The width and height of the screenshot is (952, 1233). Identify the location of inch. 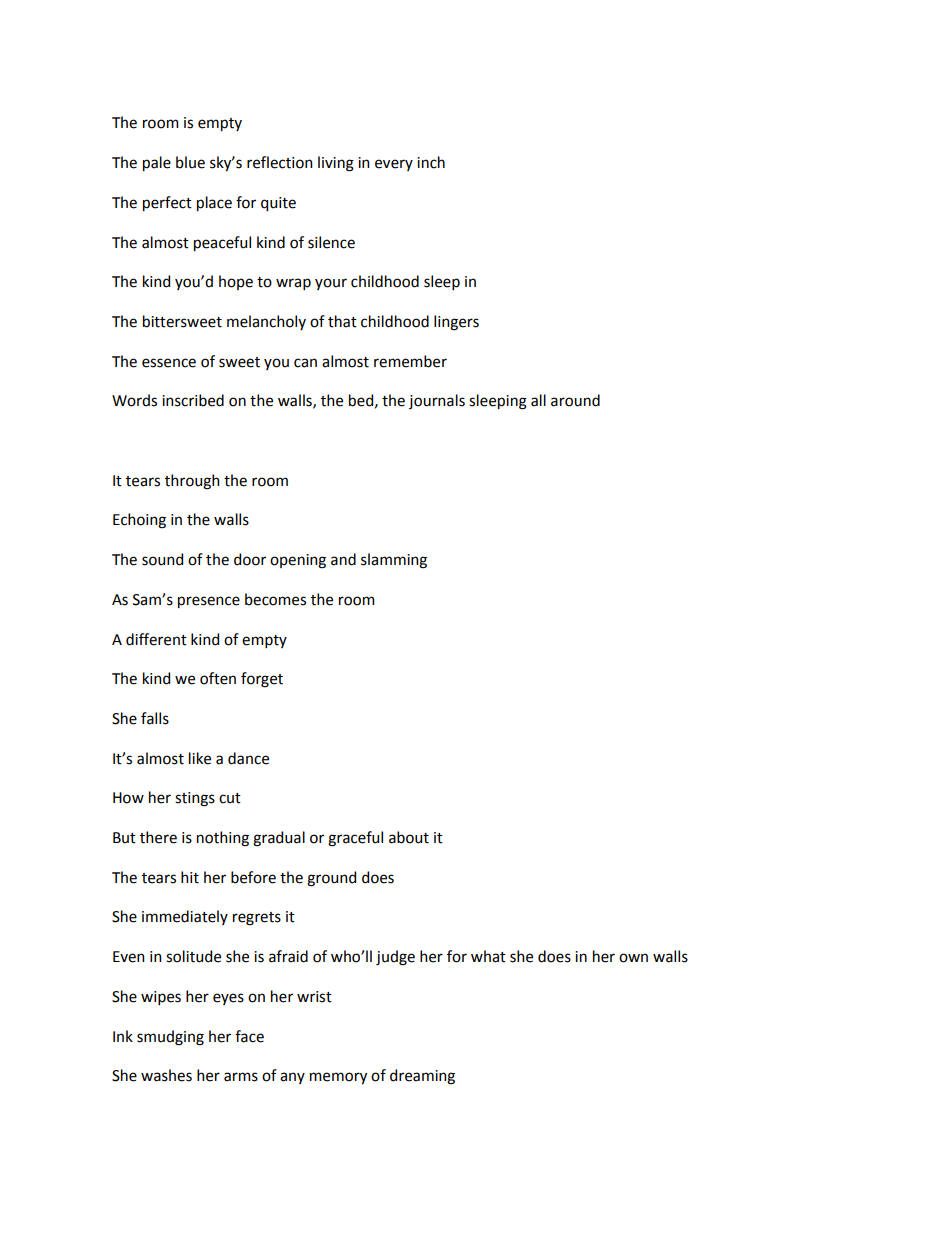
(431, 162).
